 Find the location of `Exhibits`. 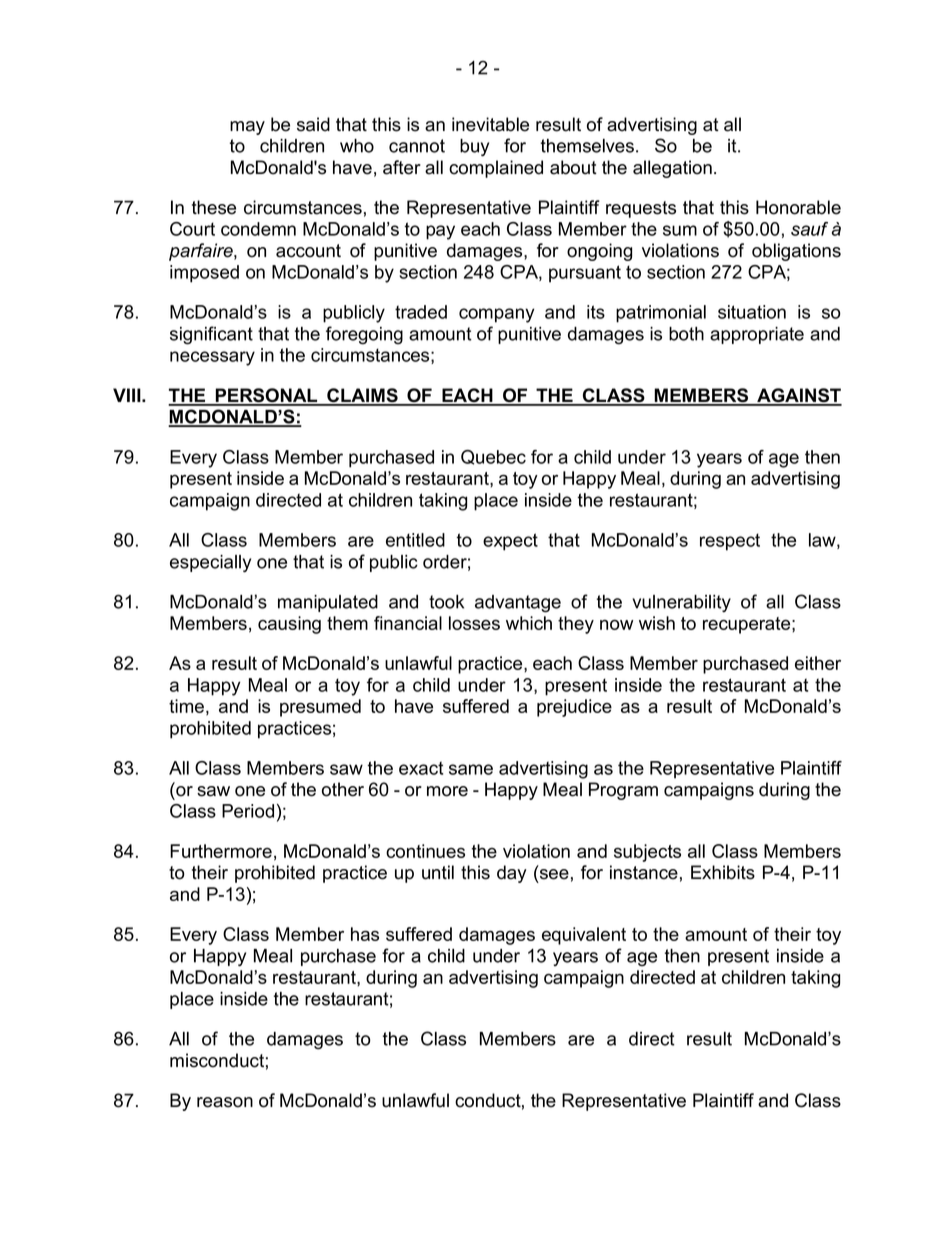

Exhibits is located at coordinates (723, 872).
